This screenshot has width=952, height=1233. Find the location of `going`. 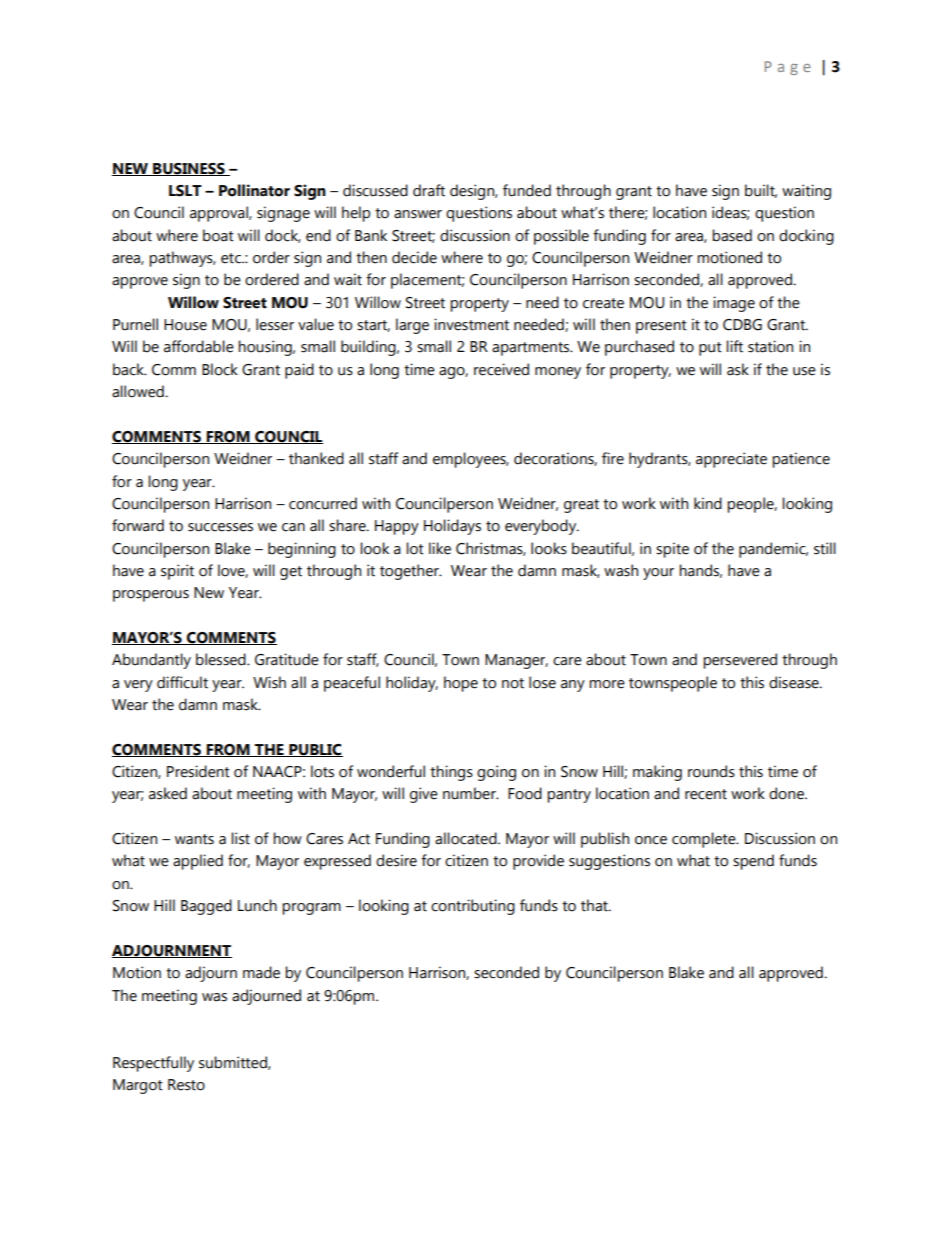

going is located at coordinates (496, 773).
